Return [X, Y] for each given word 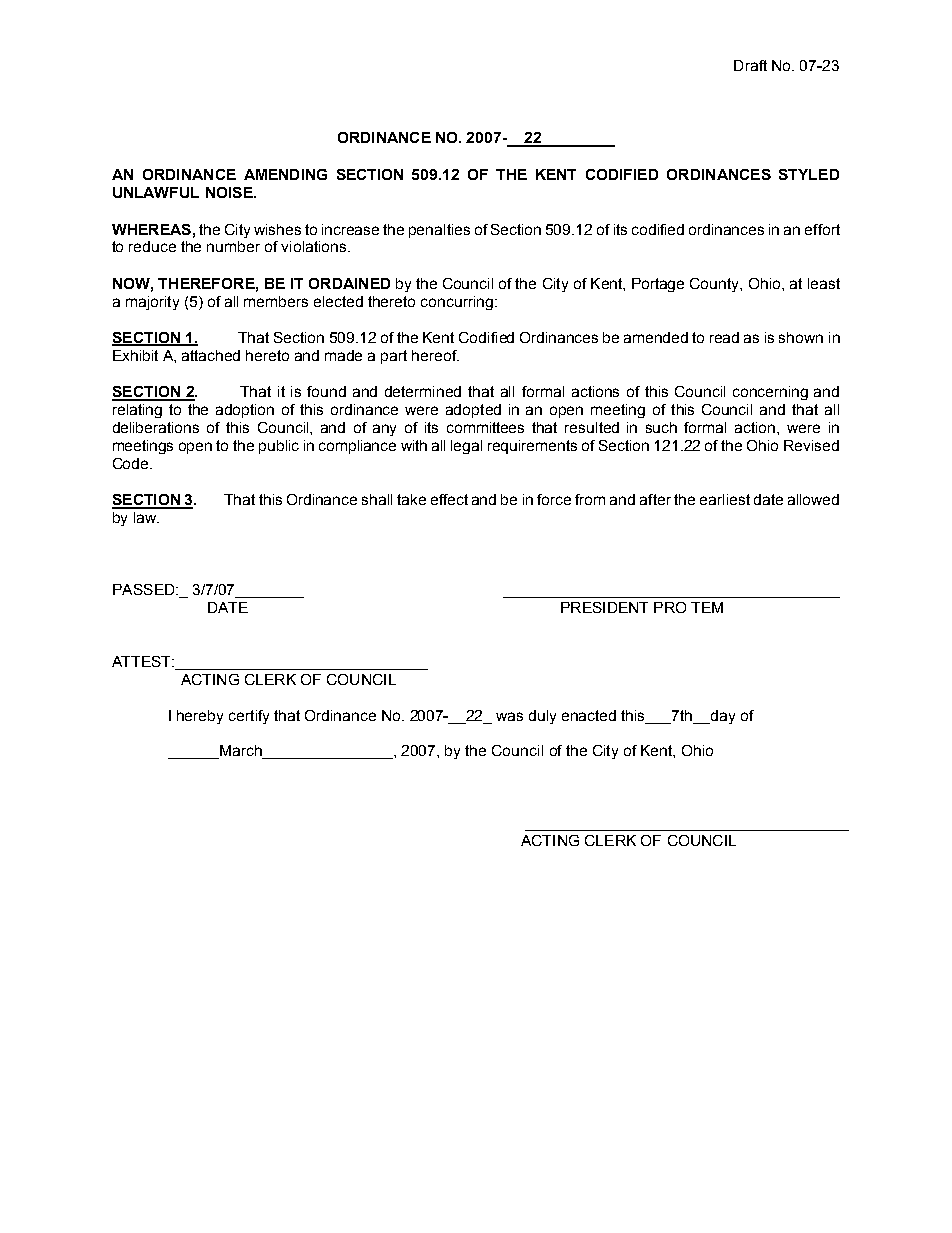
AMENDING [285, 174]
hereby [200, 717]
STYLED [809, 174]
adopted [473, 411]
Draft [750, 65]
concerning [770, 393]
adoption [245, 411]
